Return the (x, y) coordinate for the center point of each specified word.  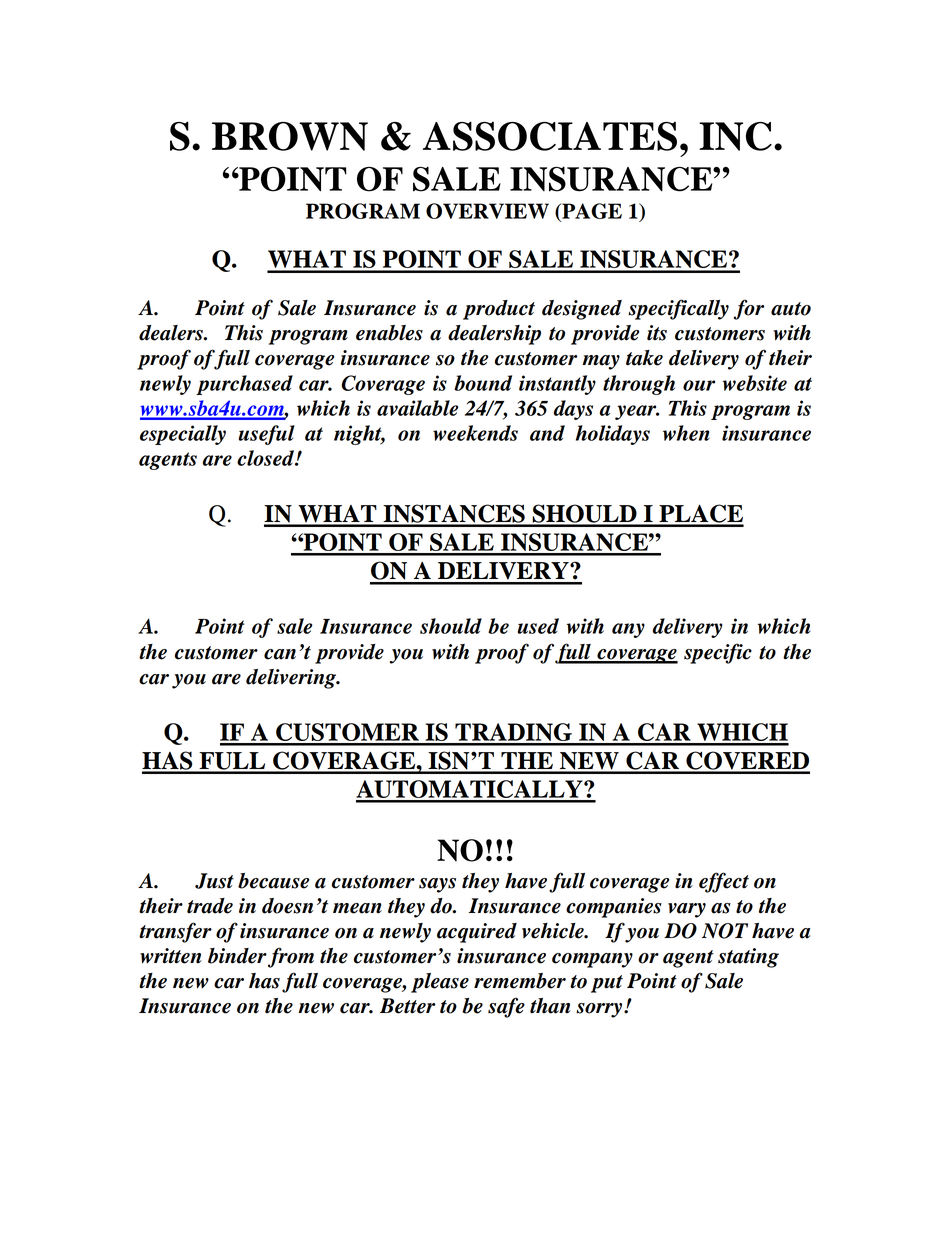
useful (266, 435)
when (686, 433)
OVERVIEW (487, 211)
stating (748, 958)
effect (724, 882)
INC (735, 136)
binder (238, 957)
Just (214, 881)
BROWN (290, 136)
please (440, 983)
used (538, 626)
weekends (475, 433)
